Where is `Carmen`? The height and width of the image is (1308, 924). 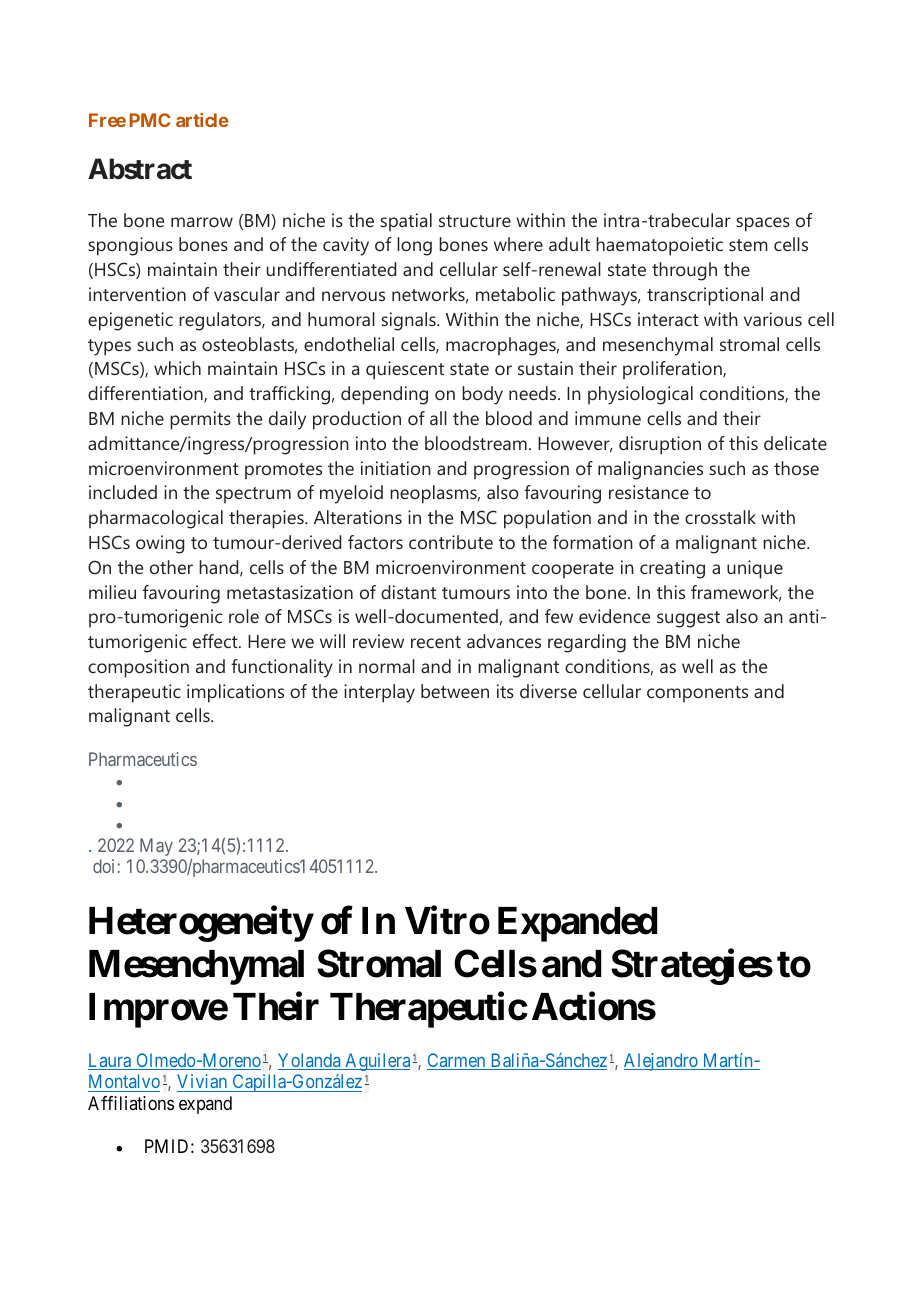
Carmen is located at coordinates (457, 1061).
